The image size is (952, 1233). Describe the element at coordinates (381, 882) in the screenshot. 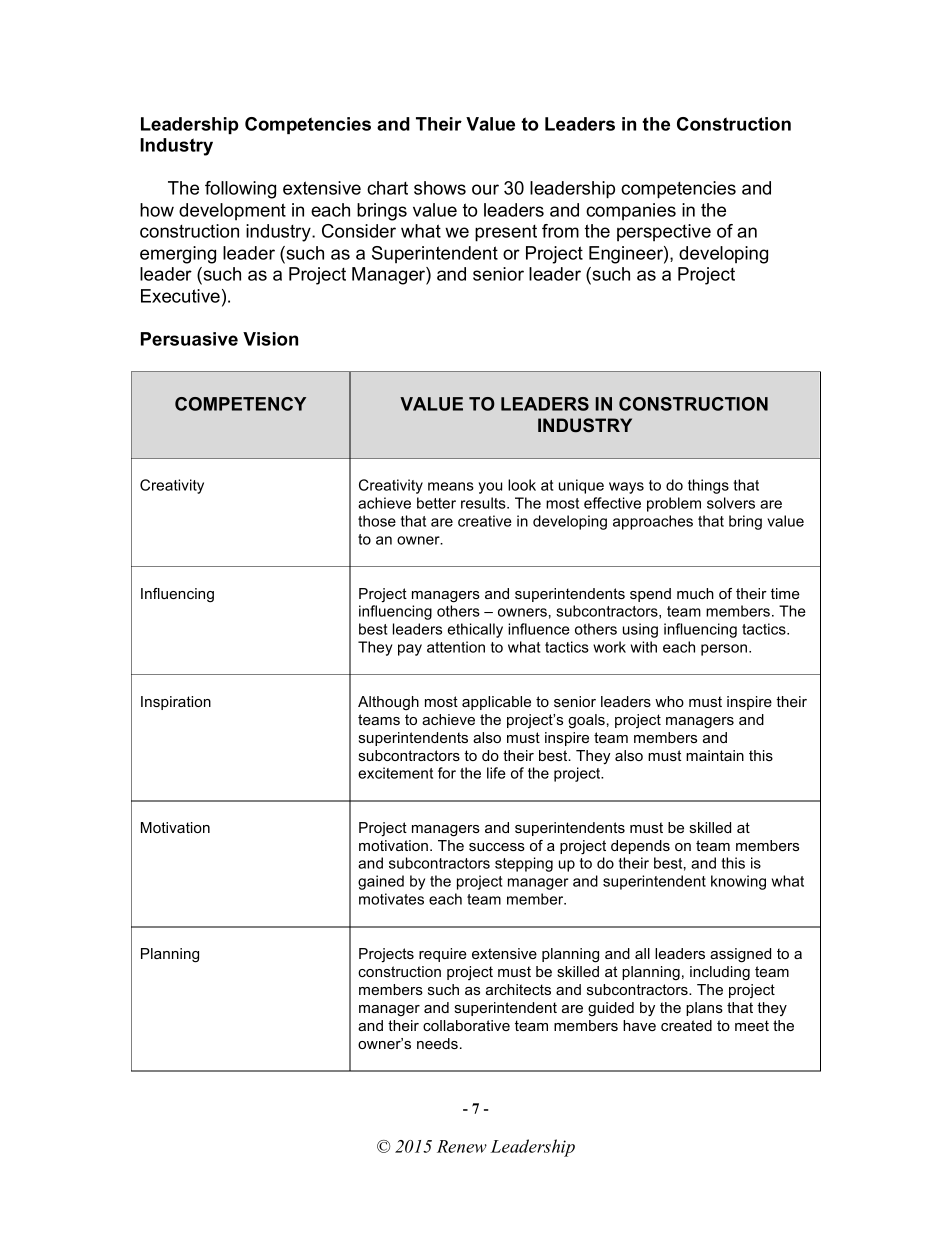

I see `gained` at that location.
